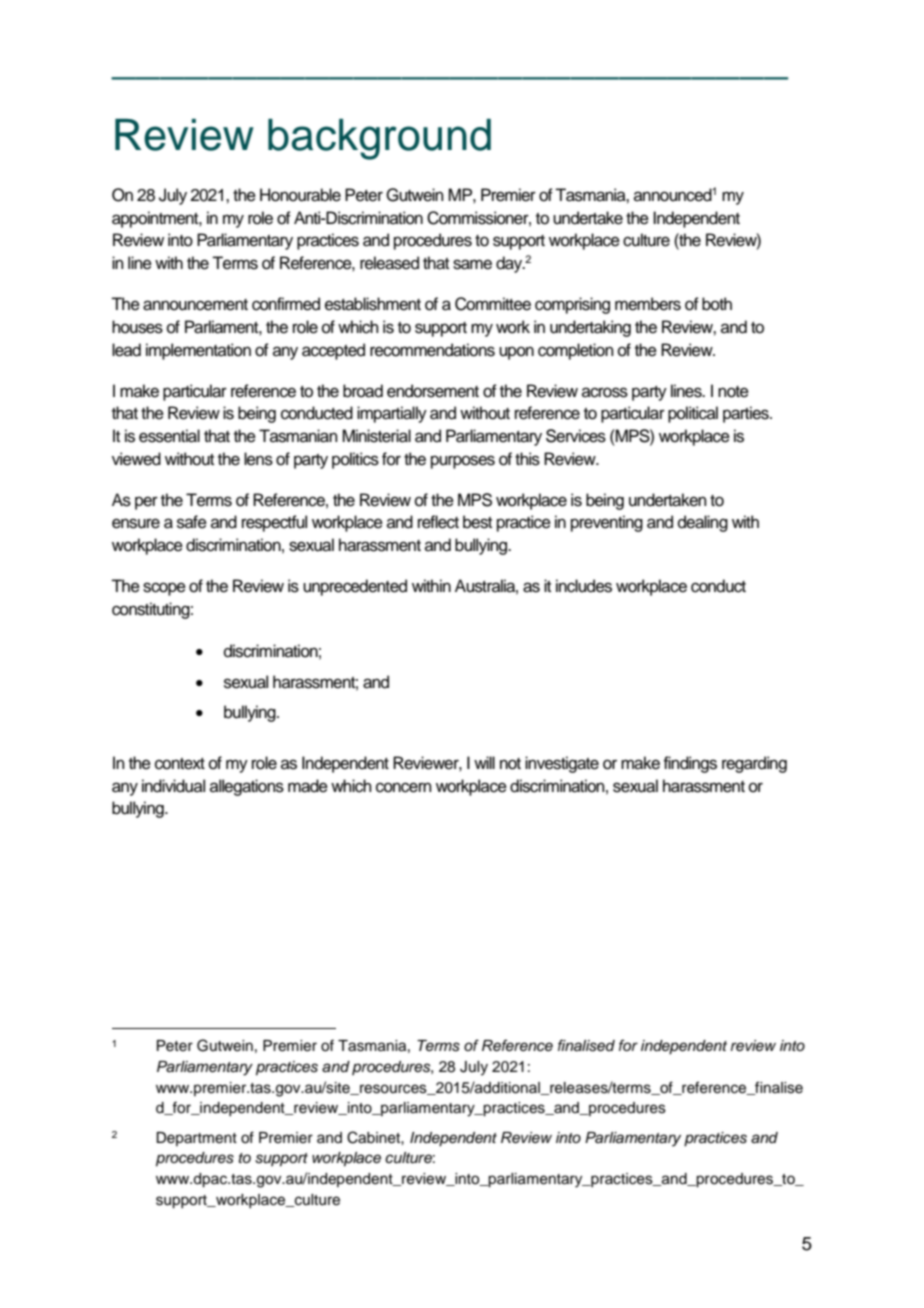  Describe the element at coordinates (300, 195) in the image. I see `Honourable` at that location.
